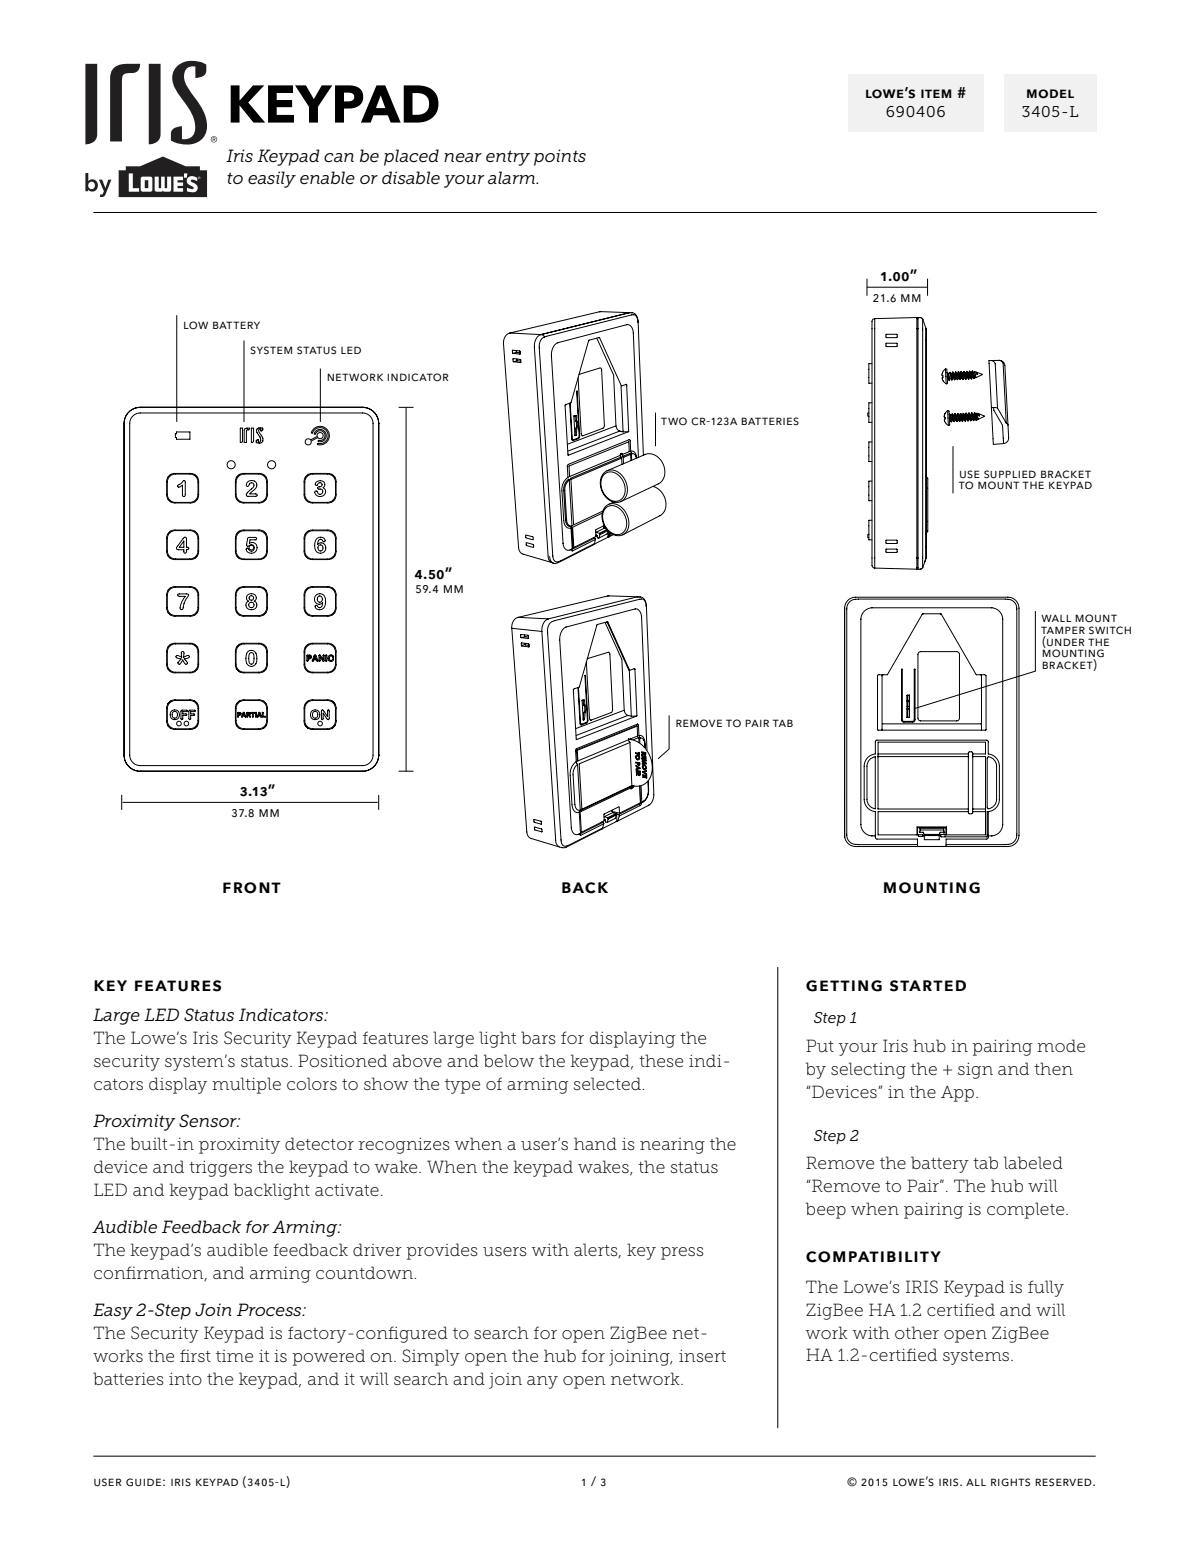  I want to click on points, so click(560, 157).
